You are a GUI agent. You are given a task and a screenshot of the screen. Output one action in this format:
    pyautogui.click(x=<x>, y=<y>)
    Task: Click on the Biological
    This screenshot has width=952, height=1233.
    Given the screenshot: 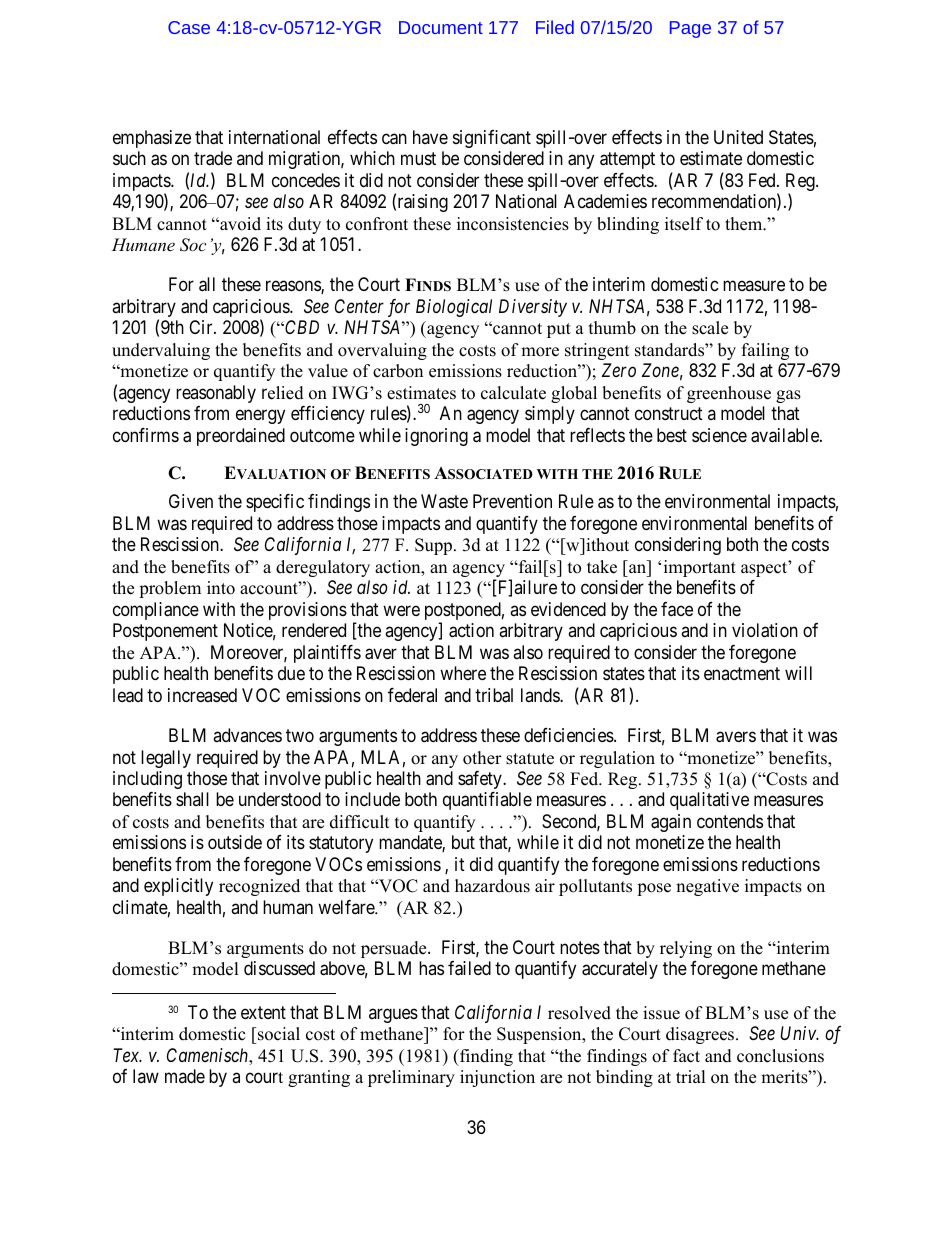 What is the action you would take?
    pyautogui.click(x=454, y=308)
